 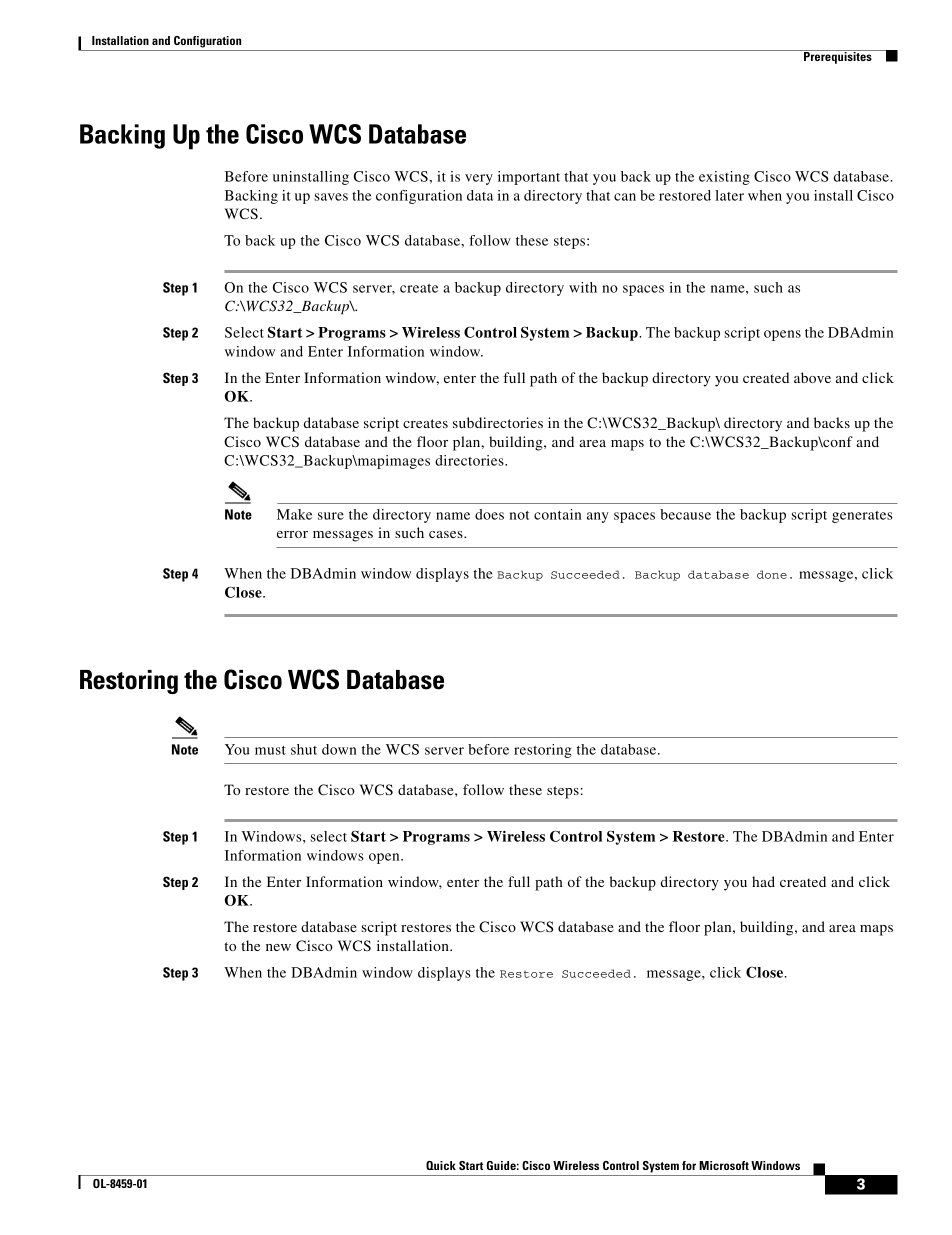 What do you see at coordinates (441, 1165) in the screenshot?
I see `Quick` at bounding box center [441, 1165].
